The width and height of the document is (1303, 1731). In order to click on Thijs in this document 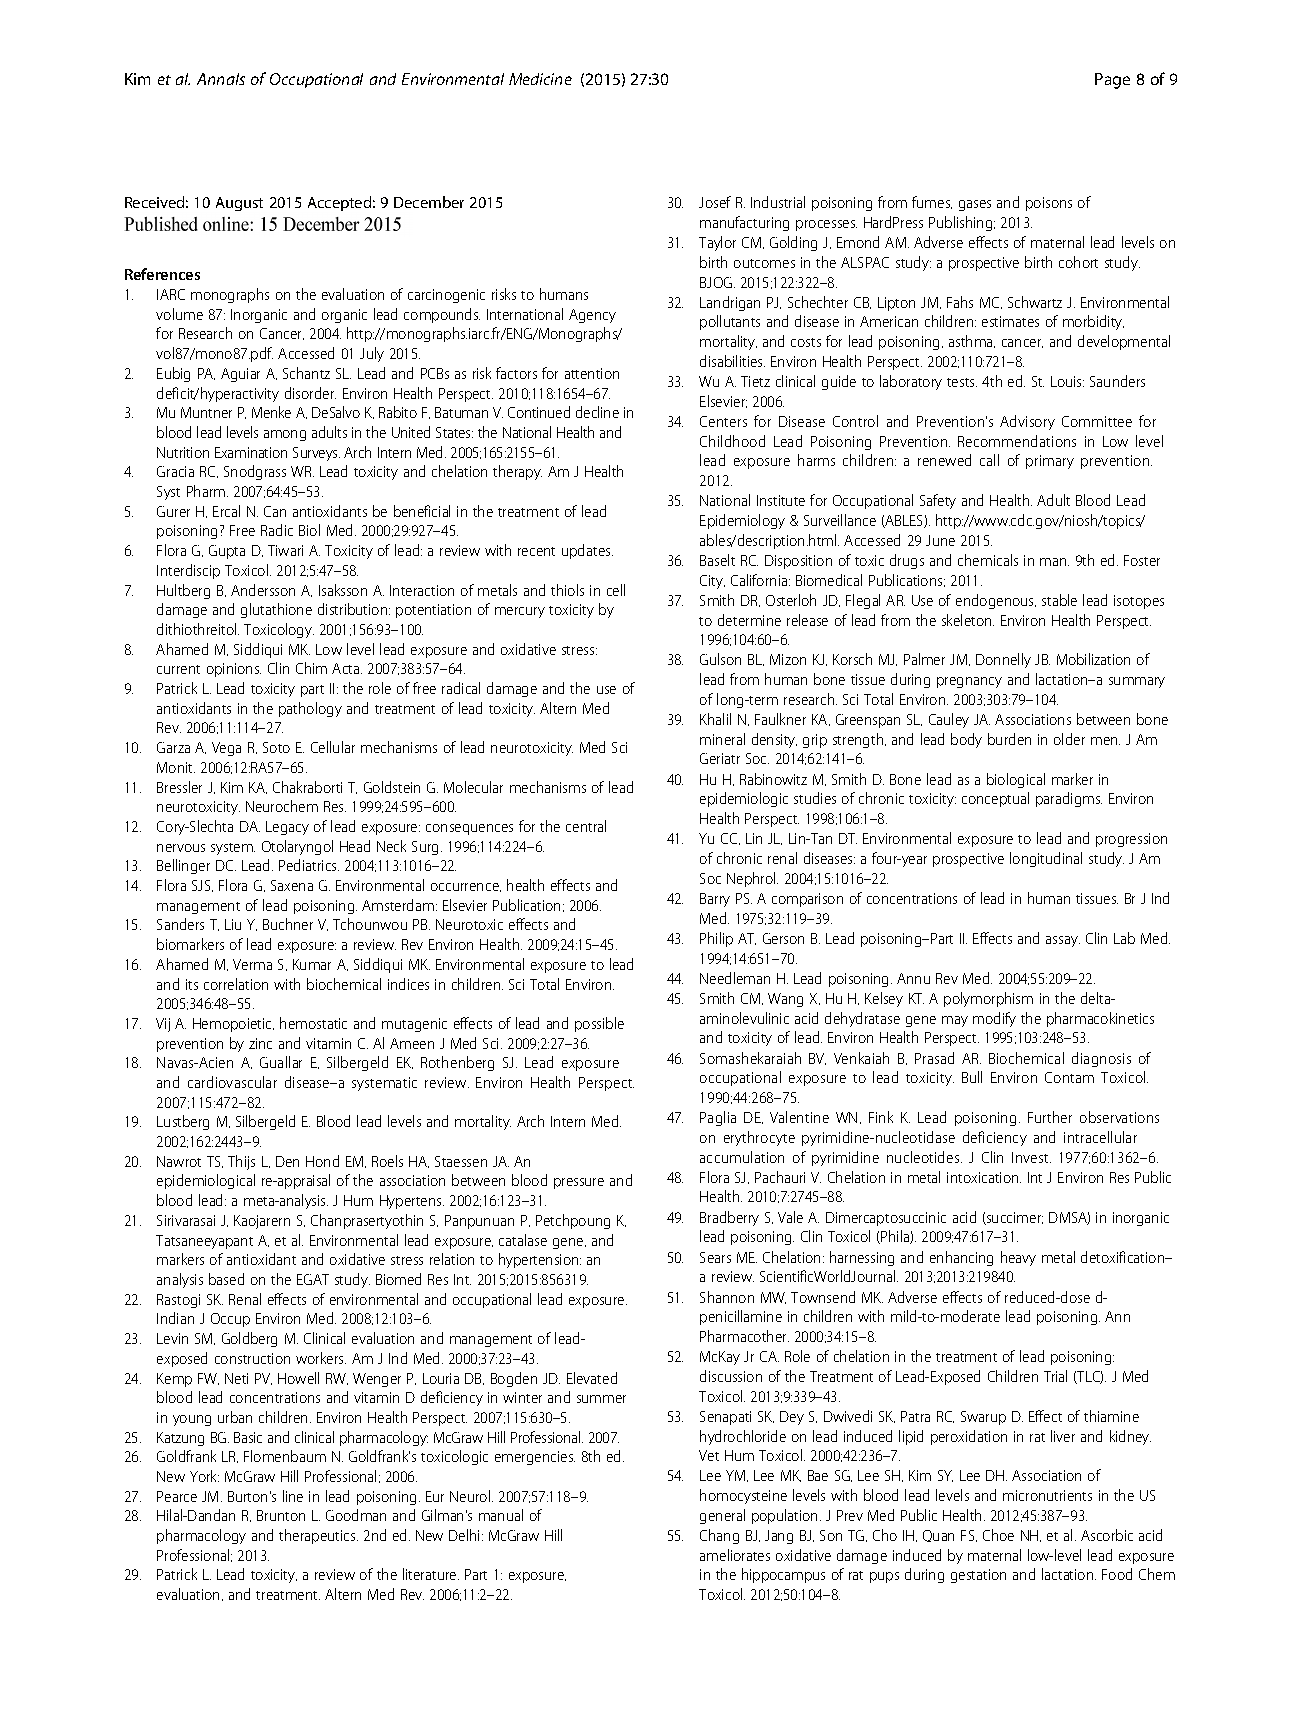, I will do `click(241, 1162)`.
